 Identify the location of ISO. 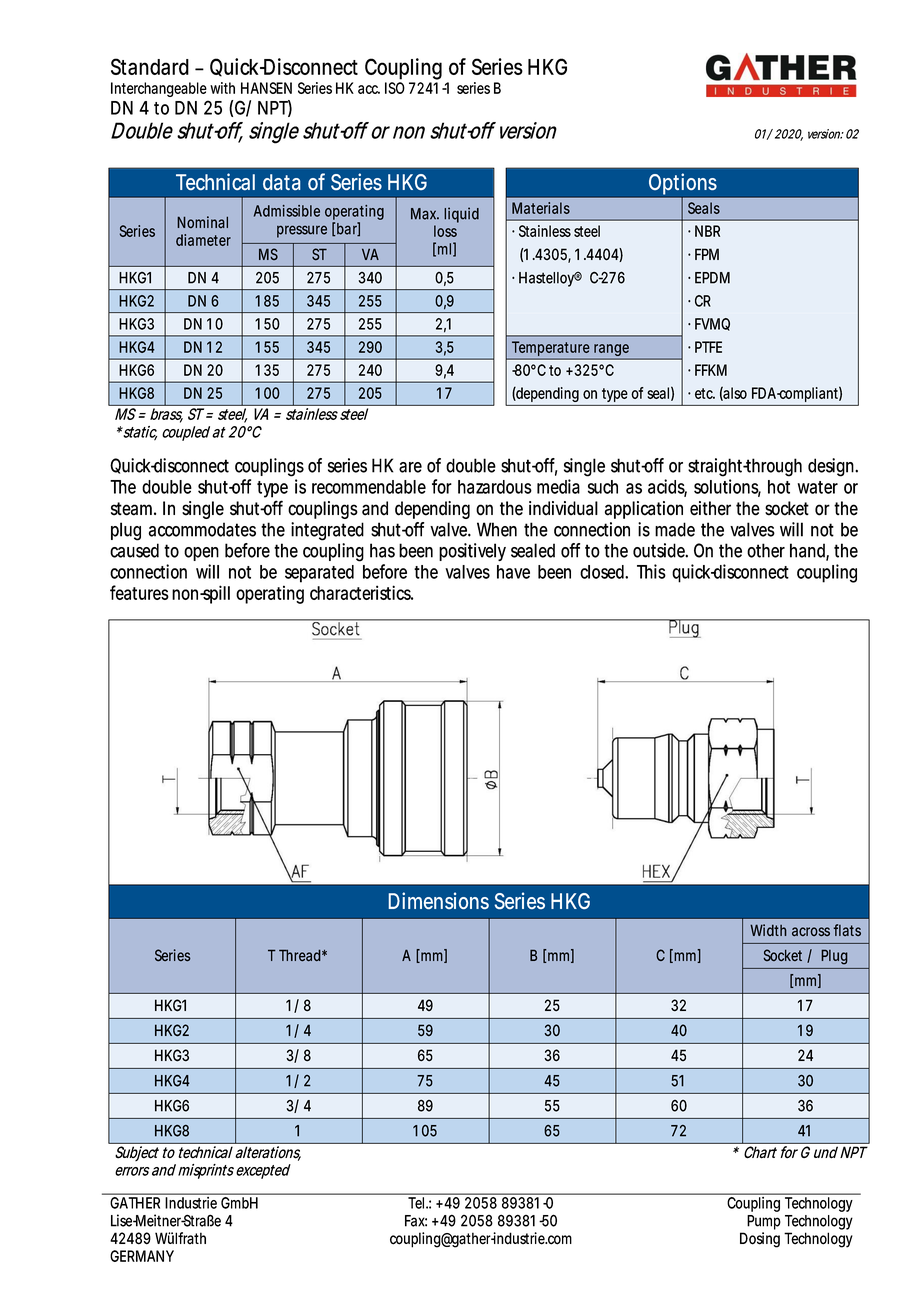
(395, 88).
